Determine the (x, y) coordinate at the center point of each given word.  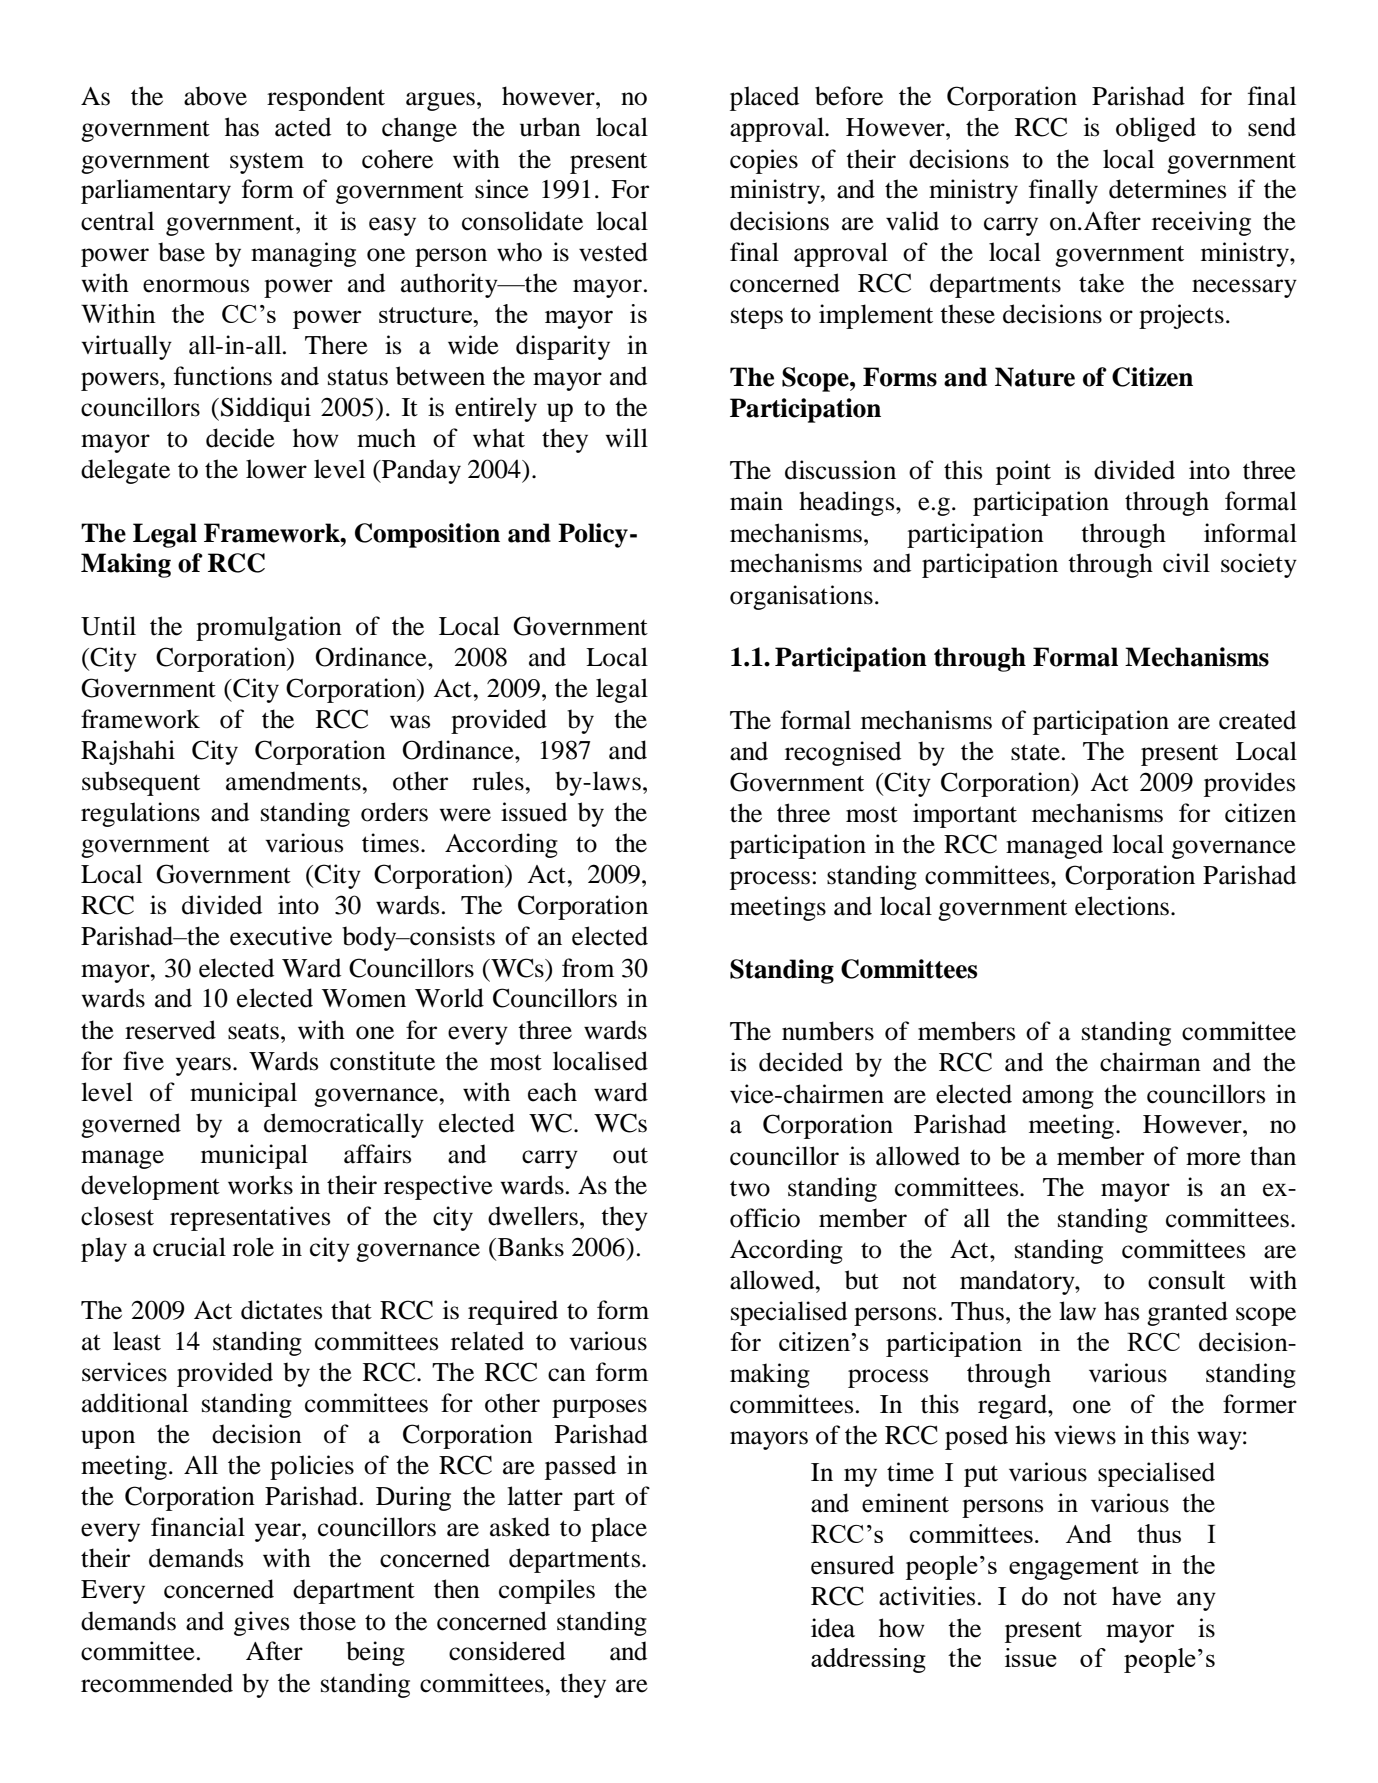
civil (1186, 563)
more (1213, 1159)
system (267, 163)
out (630, 1155)
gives (261, 1623)
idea (833, 1628)
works (260, 1185)
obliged (1156, 129)
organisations (801, 597)
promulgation (269, 628)
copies (764, 161)
